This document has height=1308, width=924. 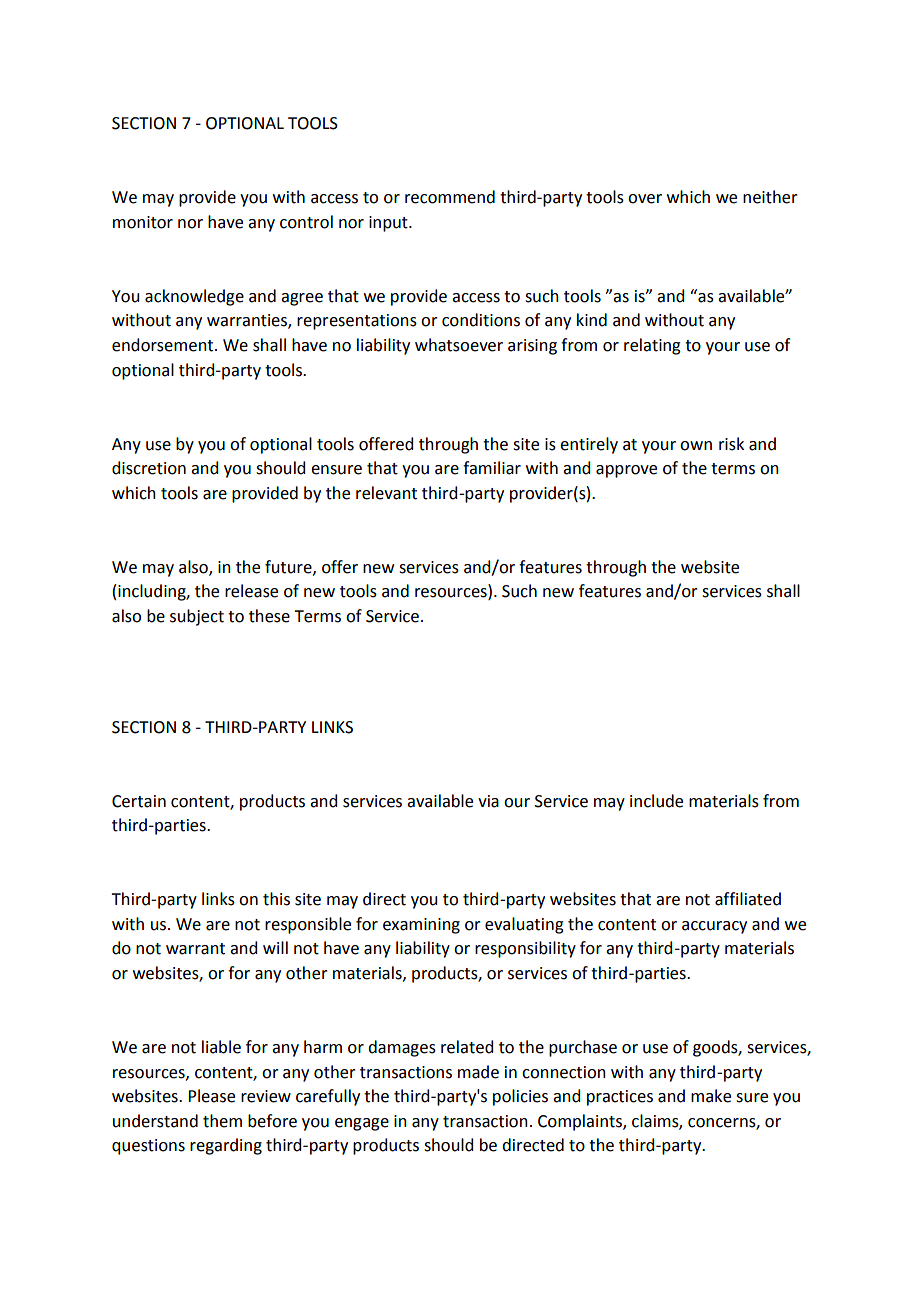 I want to click on own, so click(x=696, y=446).
